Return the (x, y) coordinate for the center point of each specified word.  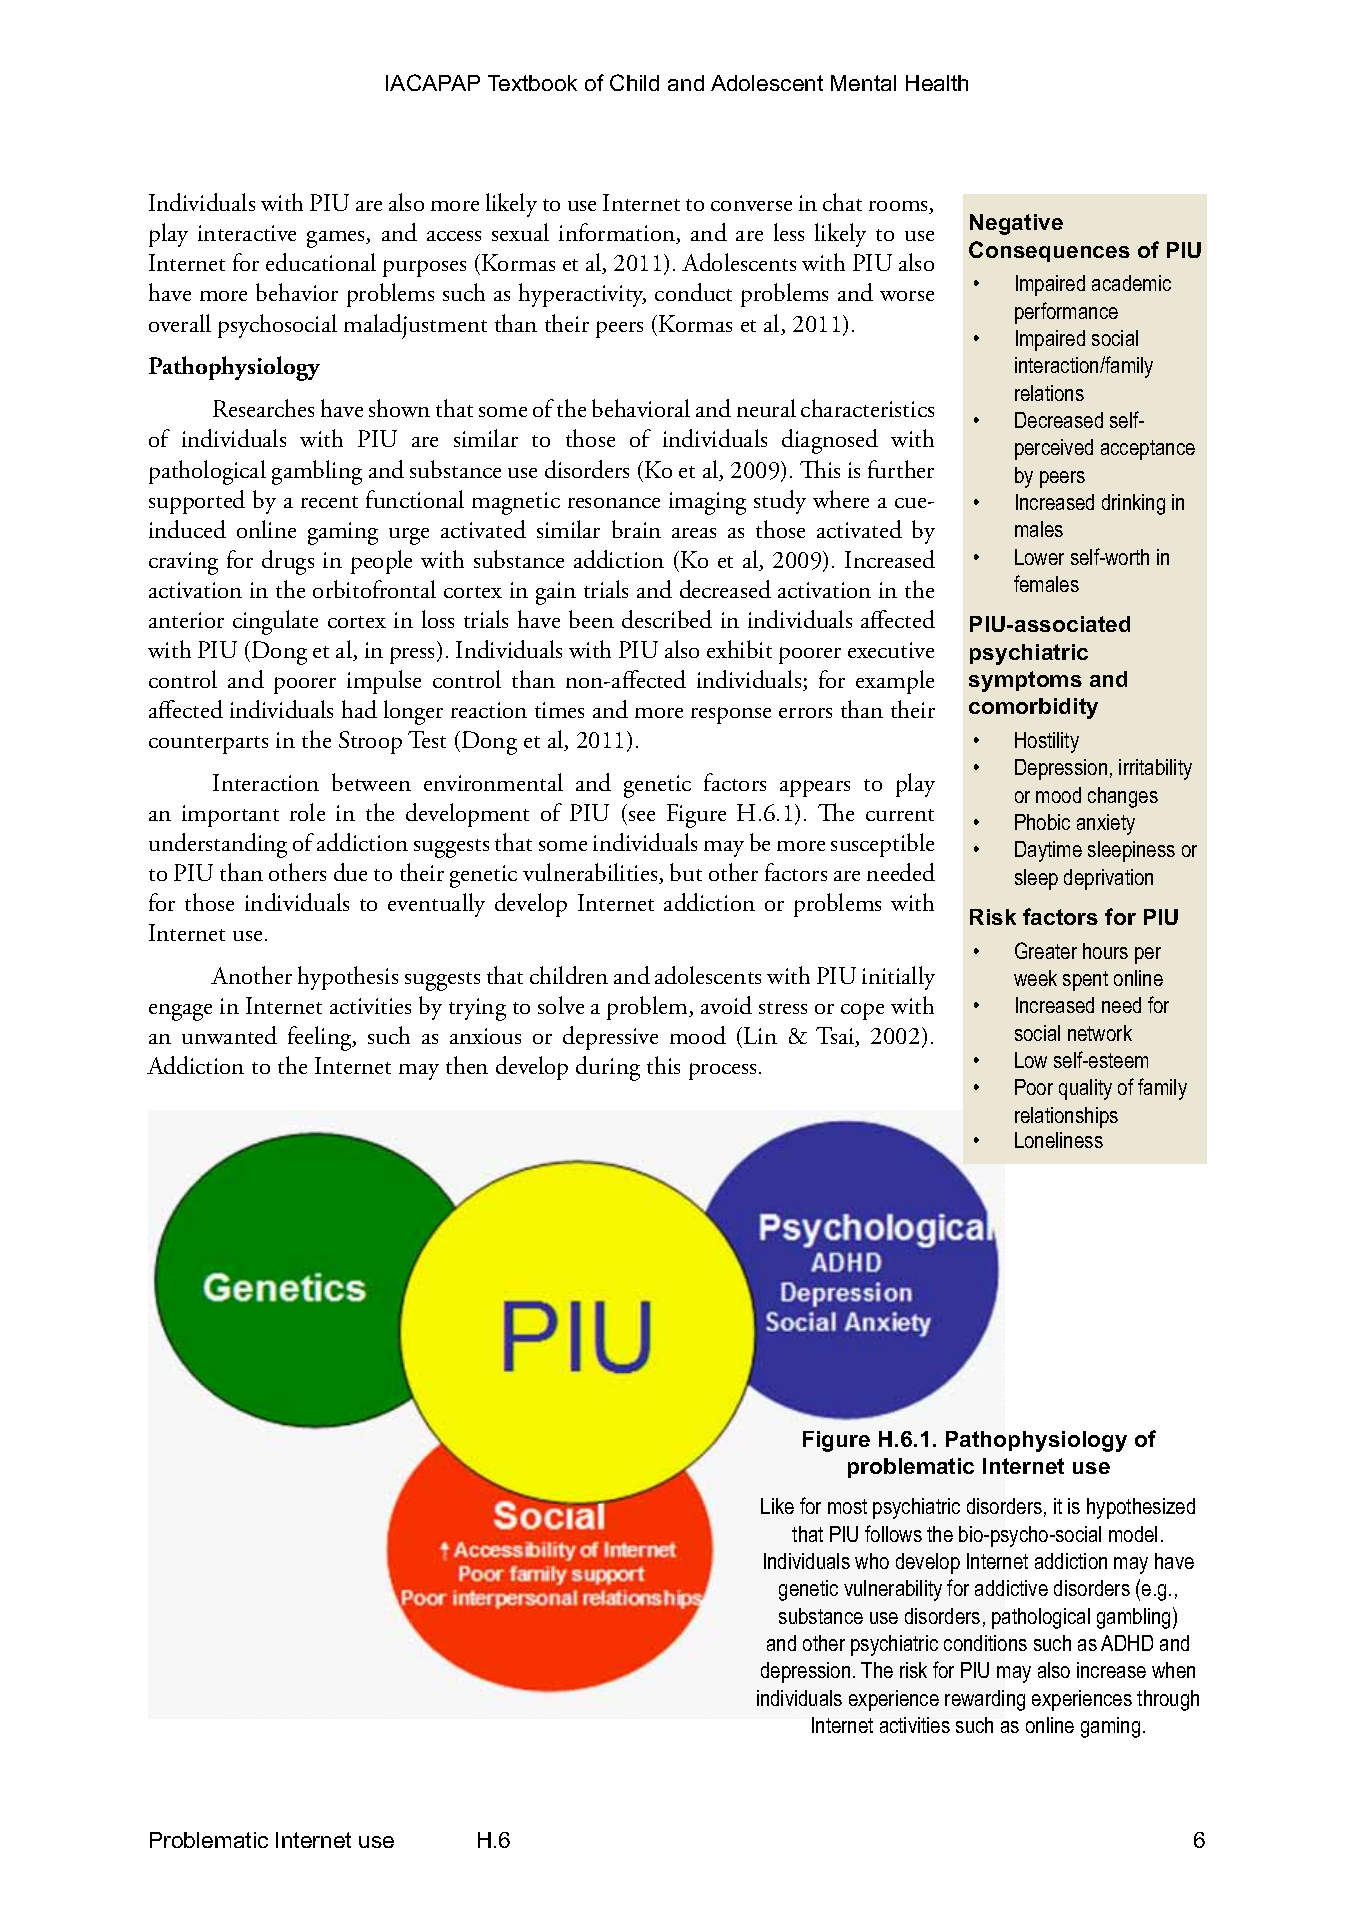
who (872, 1561)
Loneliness (1059, 1140)
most (847, 1506)
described (667, 619)
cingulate (275, 622)
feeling (321, 1038)
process (722, 1071)
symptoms (1025, 681)
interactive (247, 233)
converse (751, 206)
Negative (1016, 224)
